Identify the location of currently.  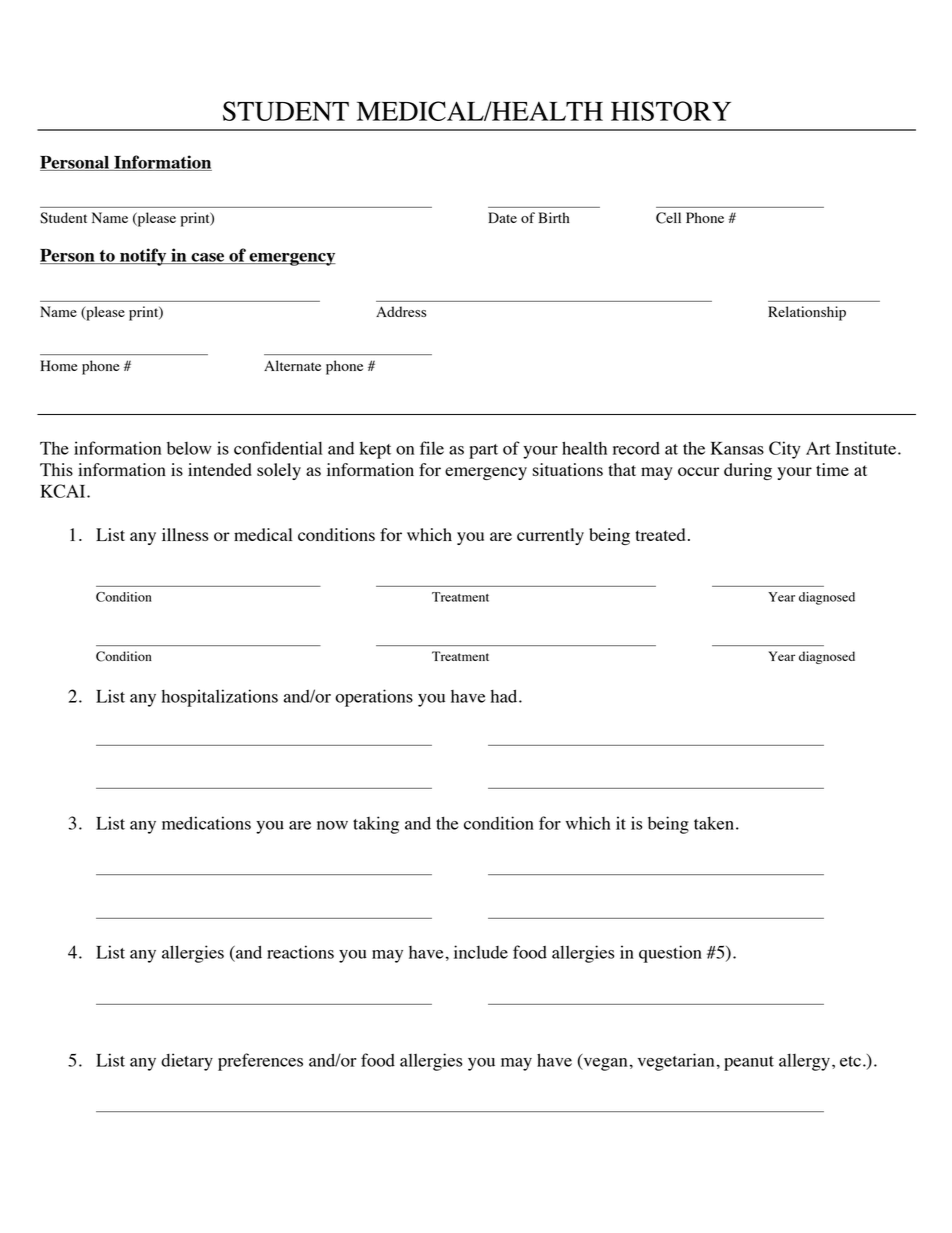
(550, 536).
